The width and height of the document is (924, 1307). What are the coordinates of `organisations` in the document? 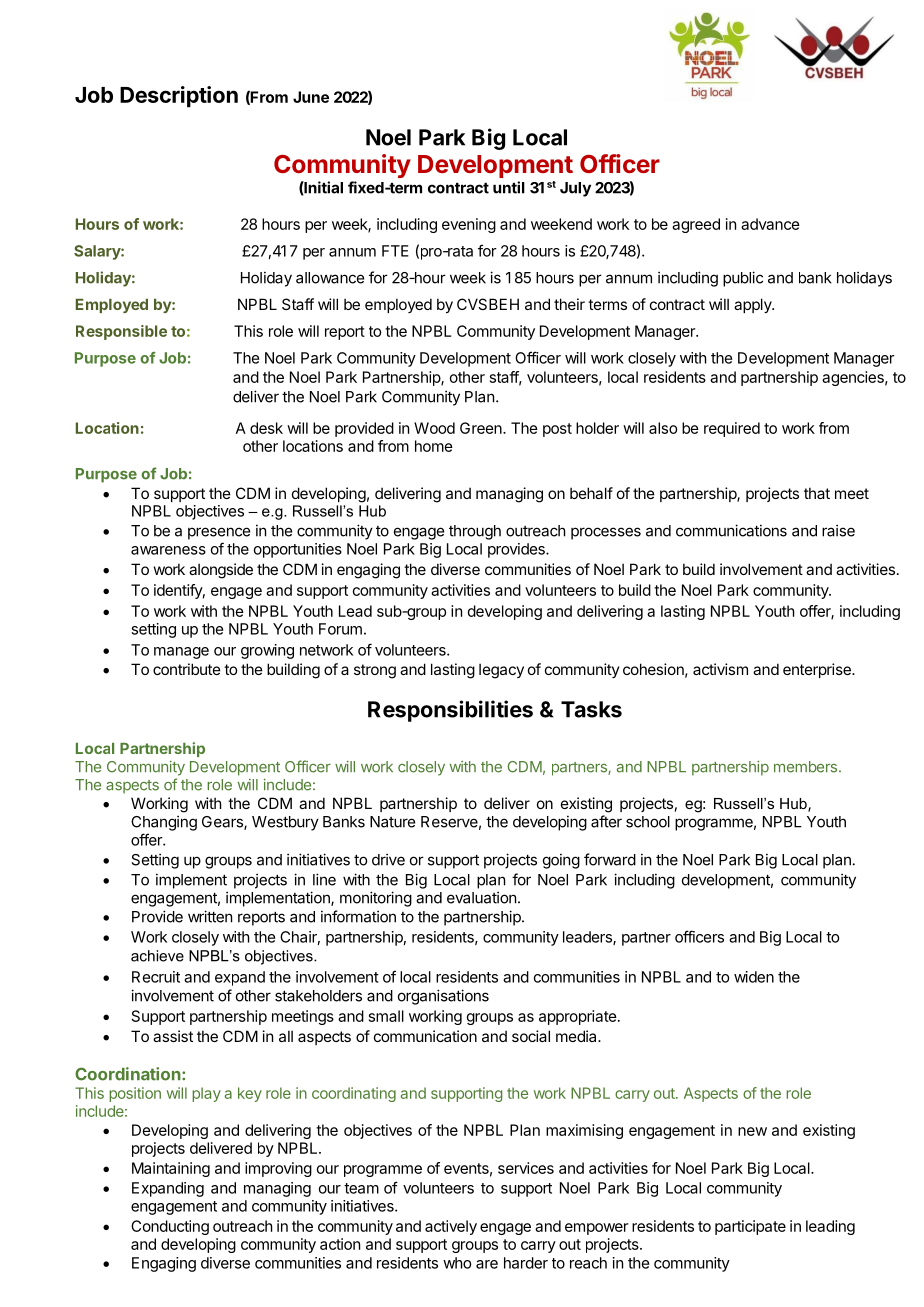 It's located at (443, 997).
